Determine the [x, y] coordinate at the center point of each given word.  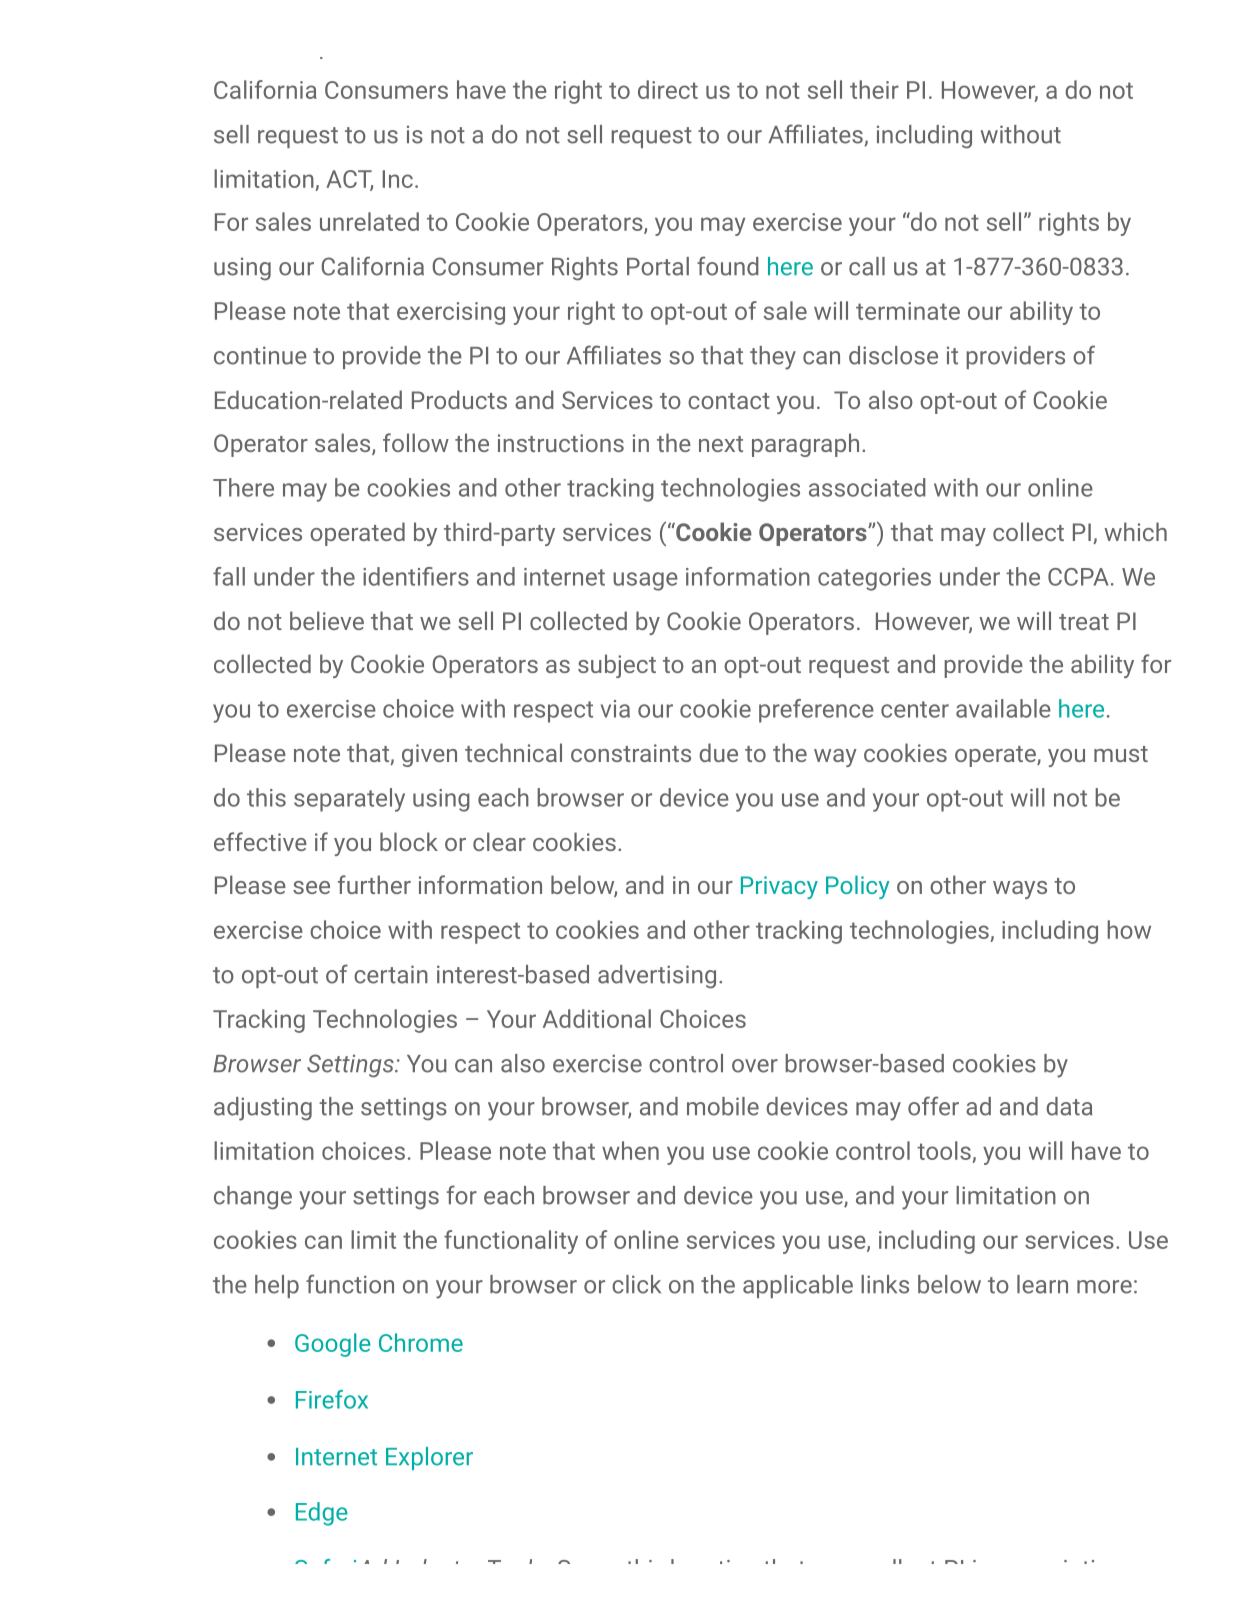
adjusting [263, 1109]
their [874, 89]
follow [416, 442]
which [1135, 531]
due [718, 752]
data [1069, 1106]
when [630, 1150]
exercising [451, 313]
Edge [322, 1514]
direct [668, 89]
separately [349, 800]
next [721, 444]
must [1121, 754]
